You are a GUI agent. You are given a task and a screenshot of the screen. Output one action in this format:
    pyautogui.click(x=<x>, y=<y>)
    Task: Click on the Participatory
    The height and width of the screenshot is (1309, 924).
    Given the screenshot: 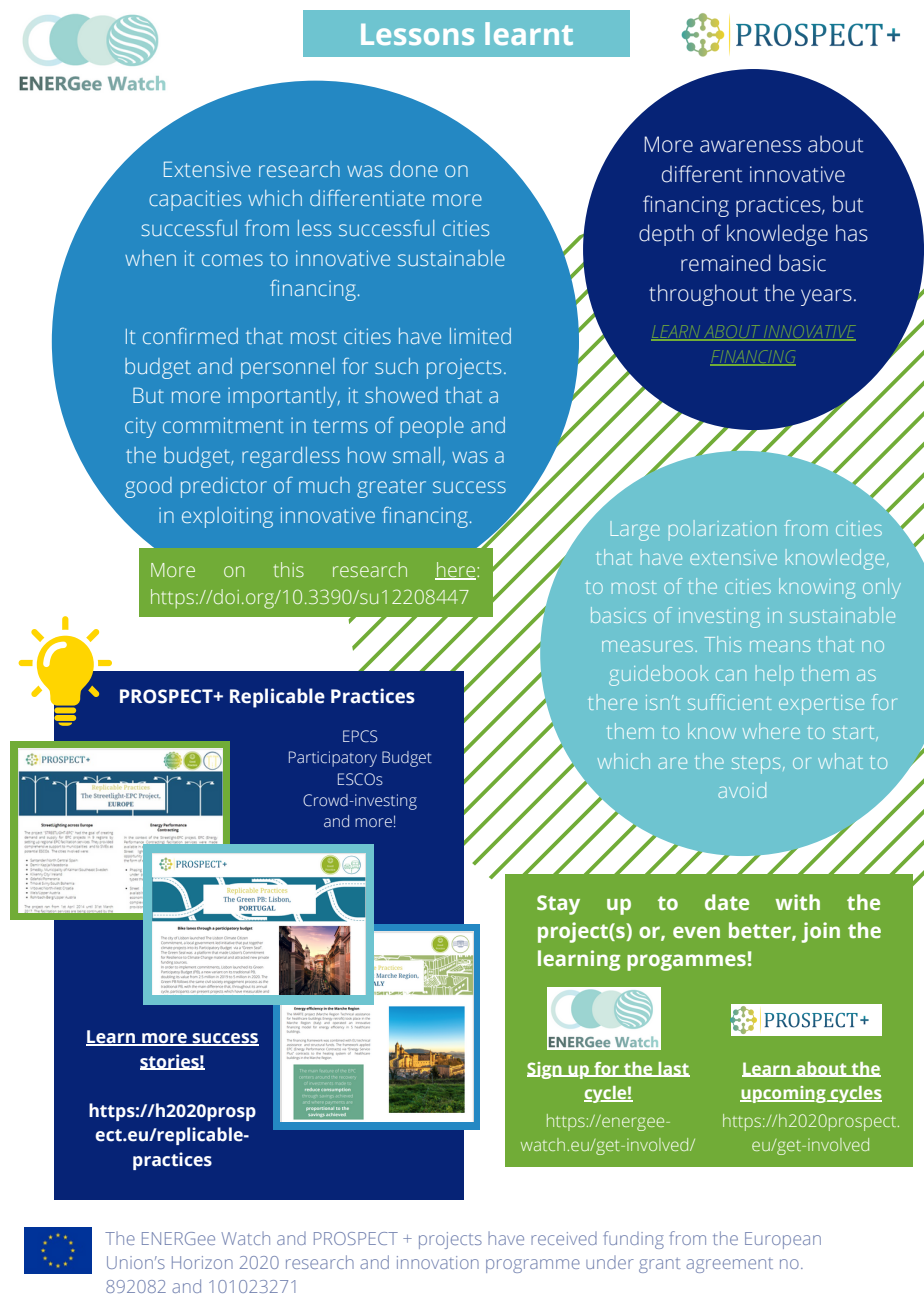 What is the action you would take?
    pyautogui.click(x=333, y=759)
